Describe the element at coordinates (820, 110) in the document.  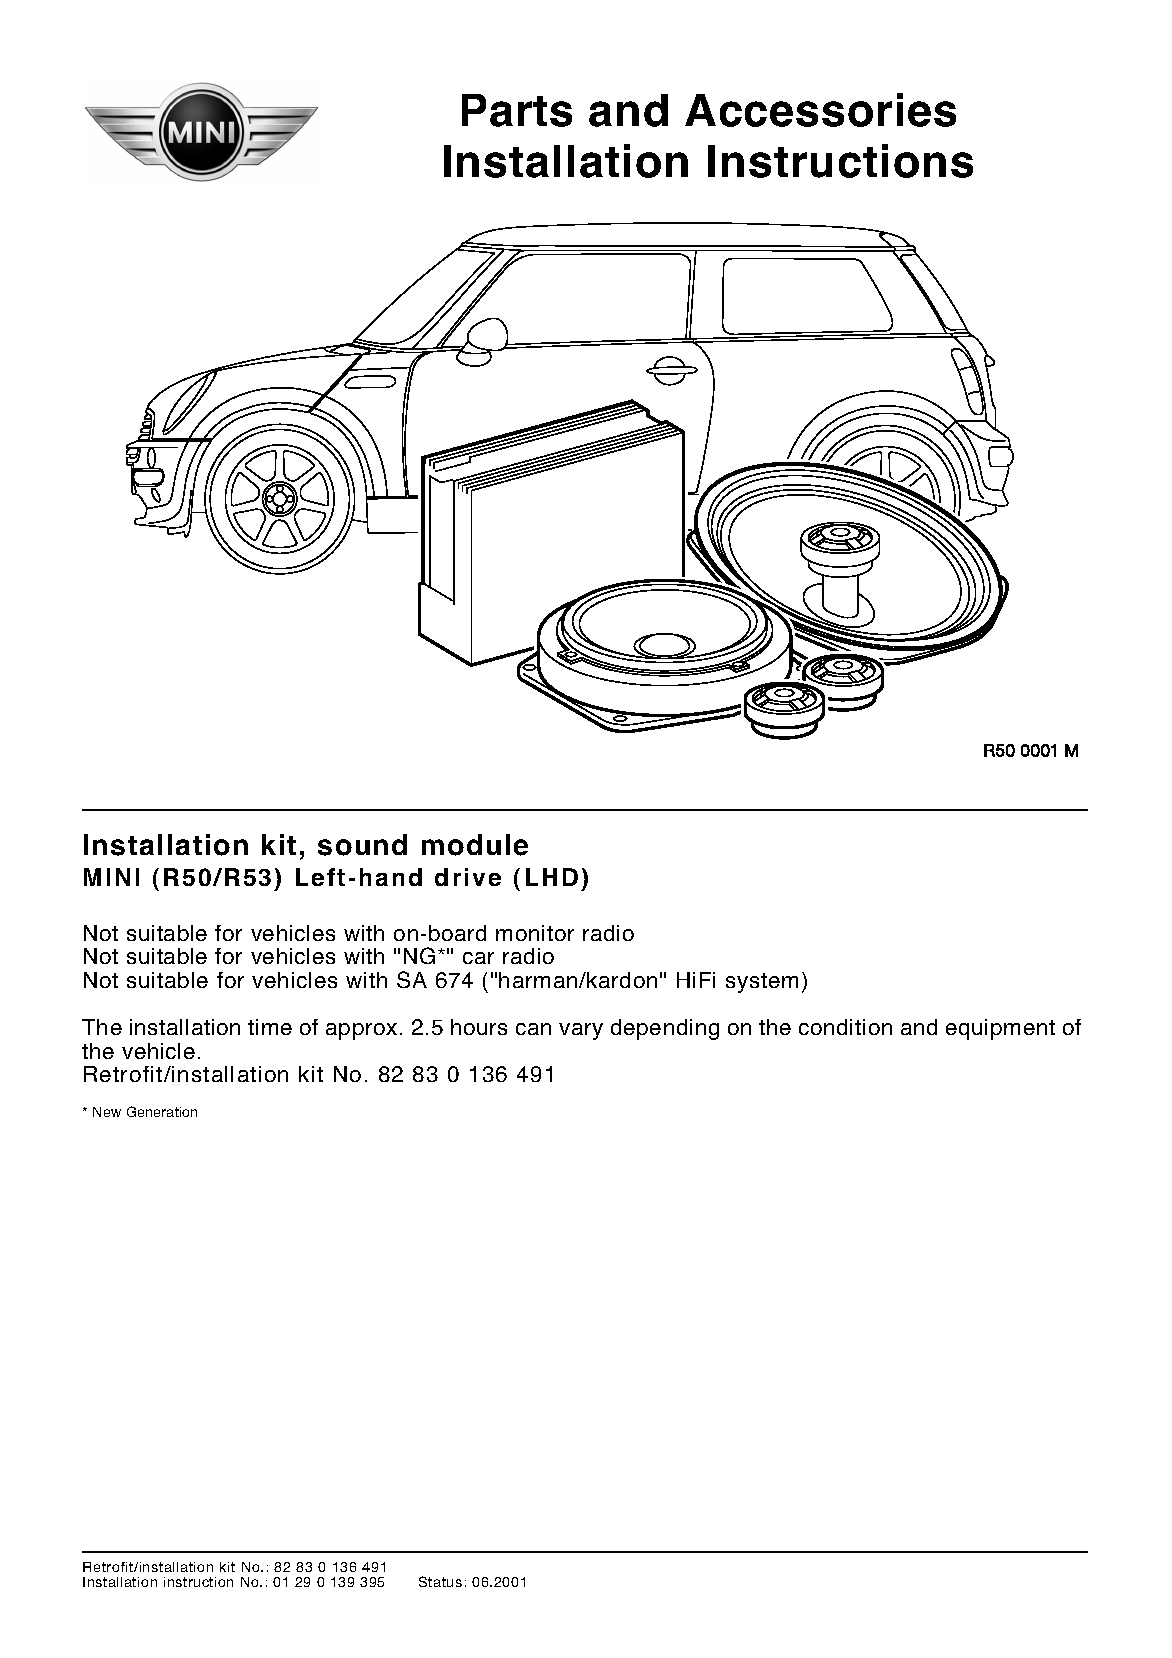
I see `Accessories` at that location.
